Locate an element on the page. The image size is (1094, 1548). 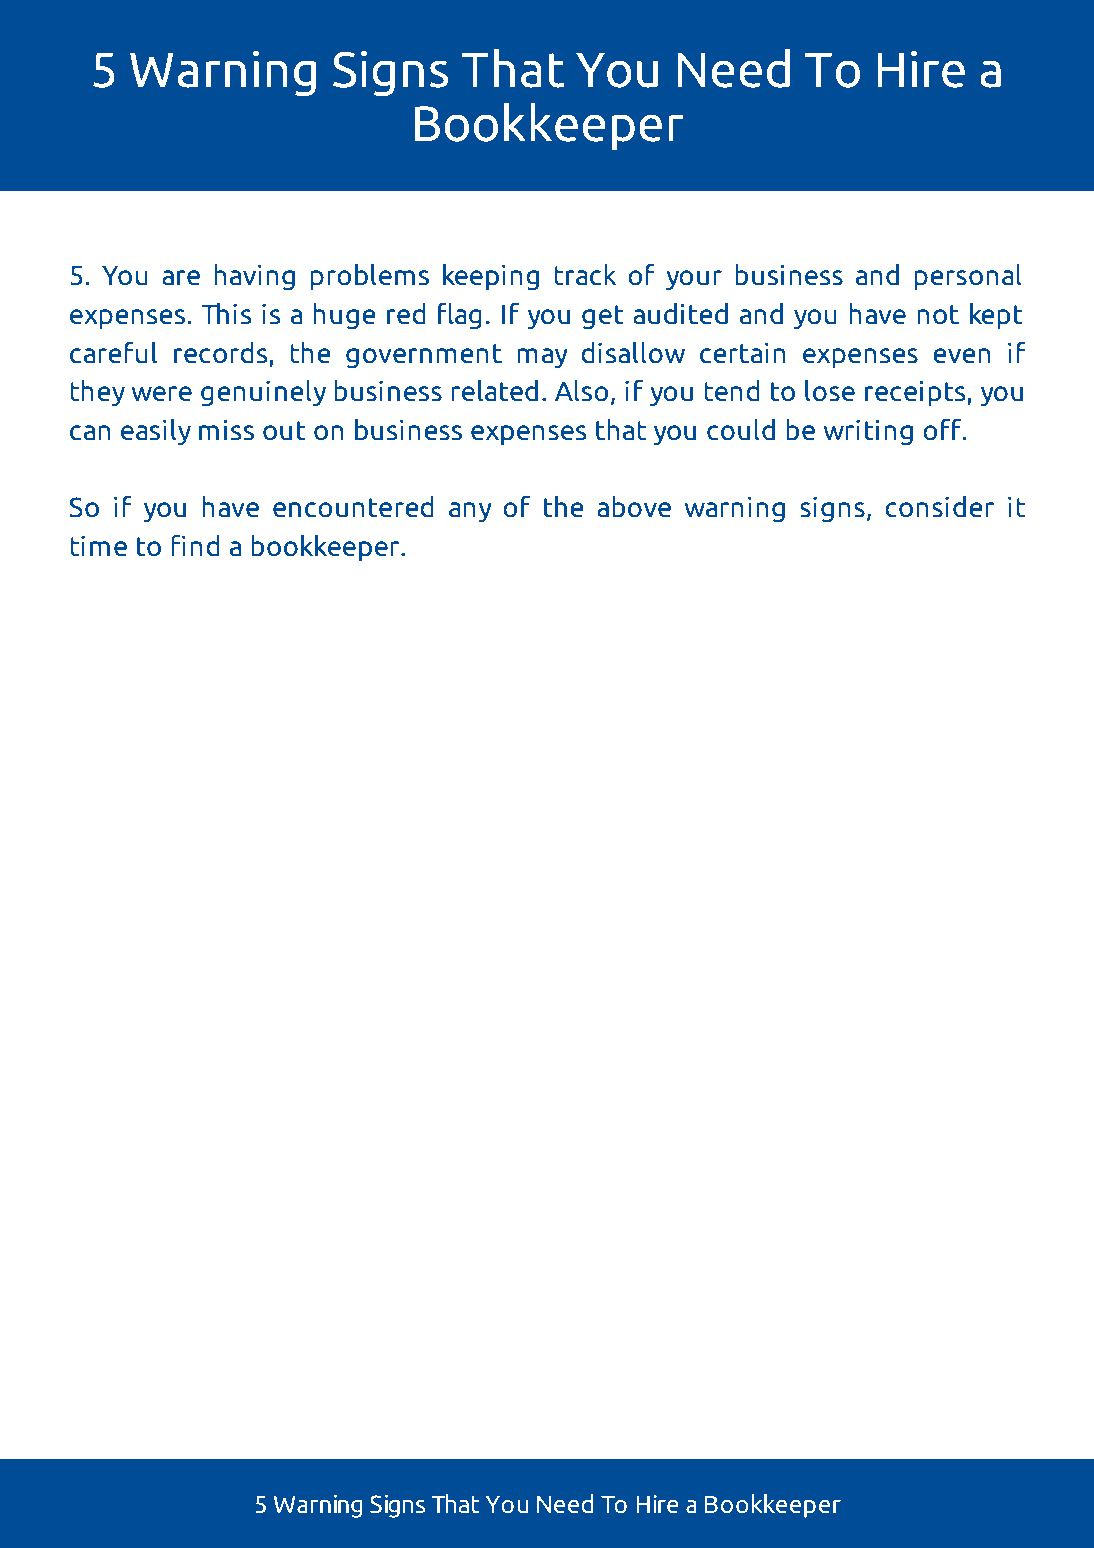
even is located at coordinates (961, 356).
